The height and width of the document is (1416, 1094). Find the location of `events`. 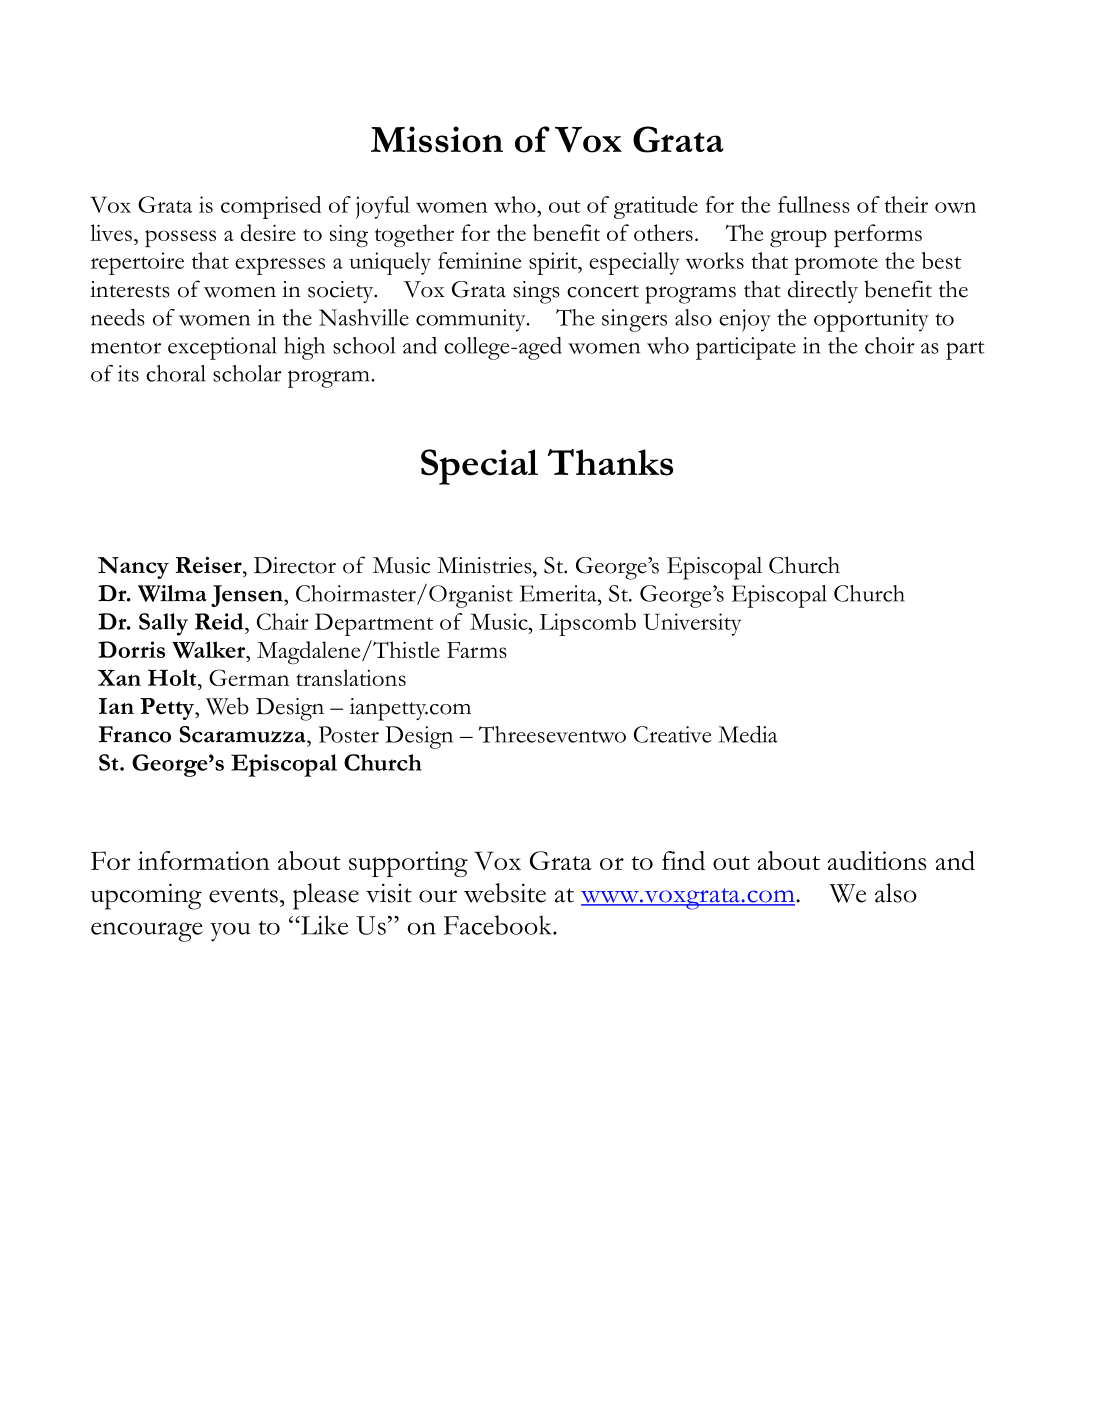

events is located at coordinates (243, 895).
